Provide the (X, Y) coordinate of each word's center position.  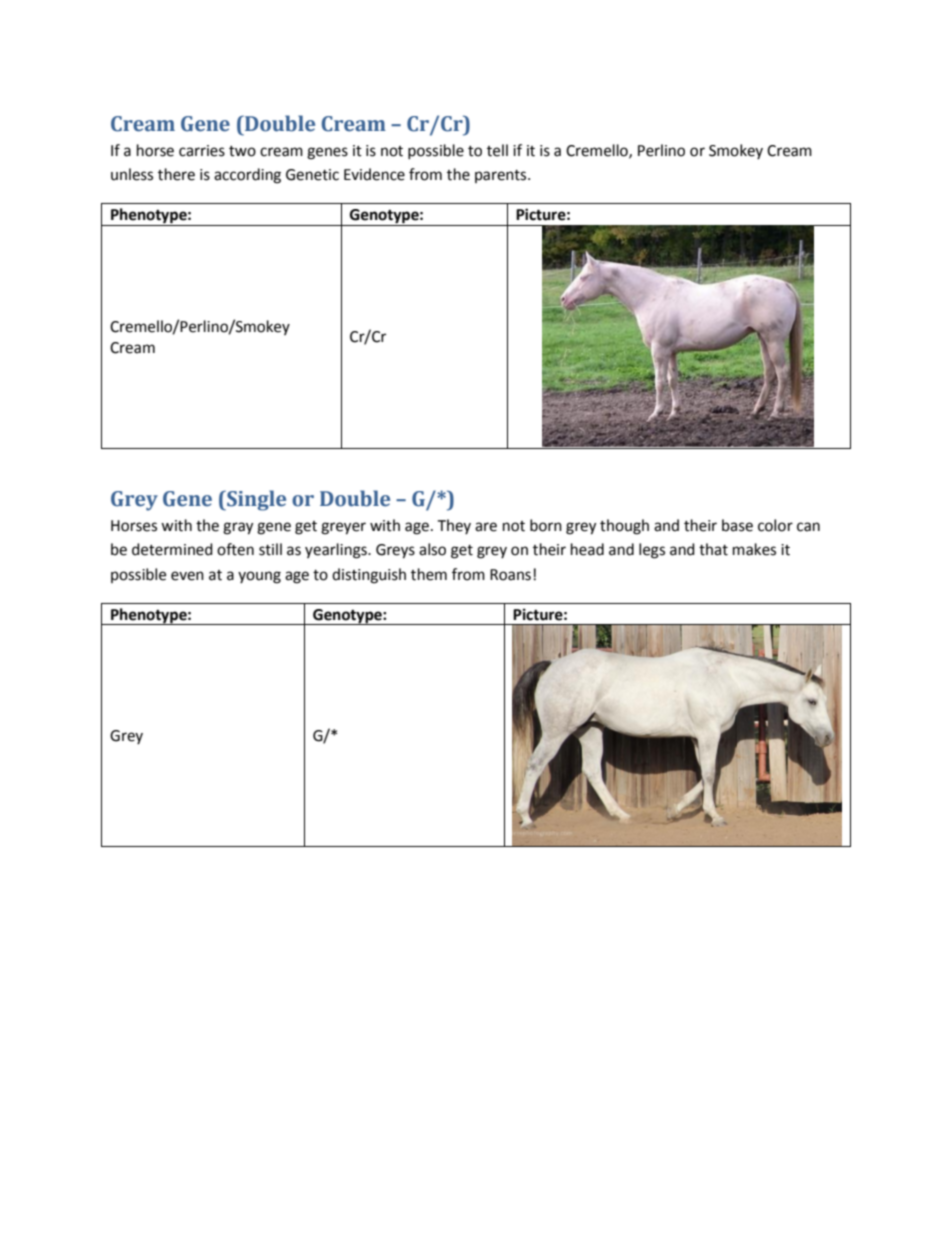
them (429, 574)
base (737, 525)
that (713, 549)
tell (497, 150)
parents (502, 176)
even (187, 576)
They (454, 526)
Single (255, 500)
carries (202, 151)
